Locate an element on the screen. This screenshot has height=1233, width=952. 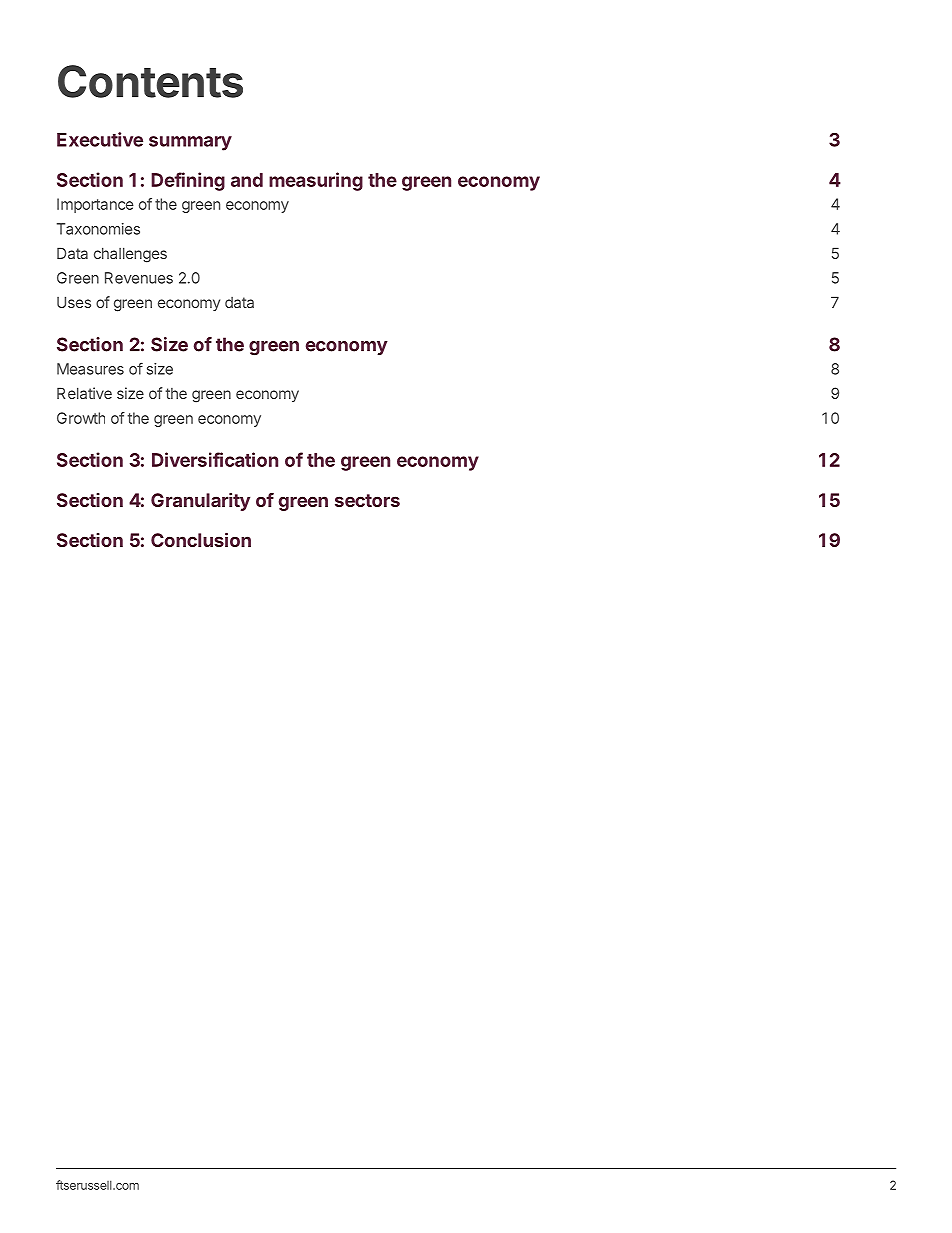
Measures is located at coordinates (90, 369).
